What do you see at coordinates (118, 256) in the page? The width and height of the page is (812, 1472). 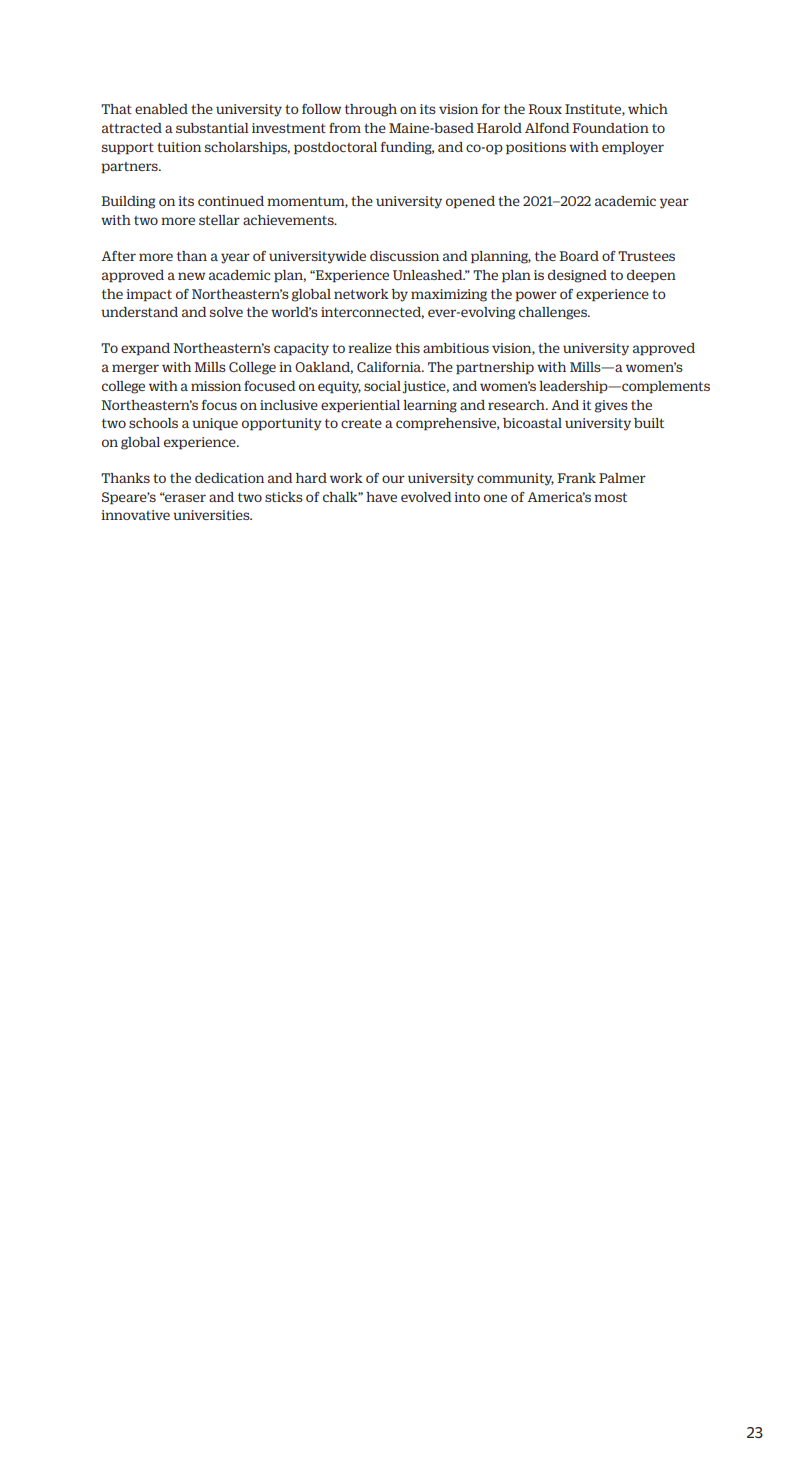 I see `After` at bounding box center [118, 256].
